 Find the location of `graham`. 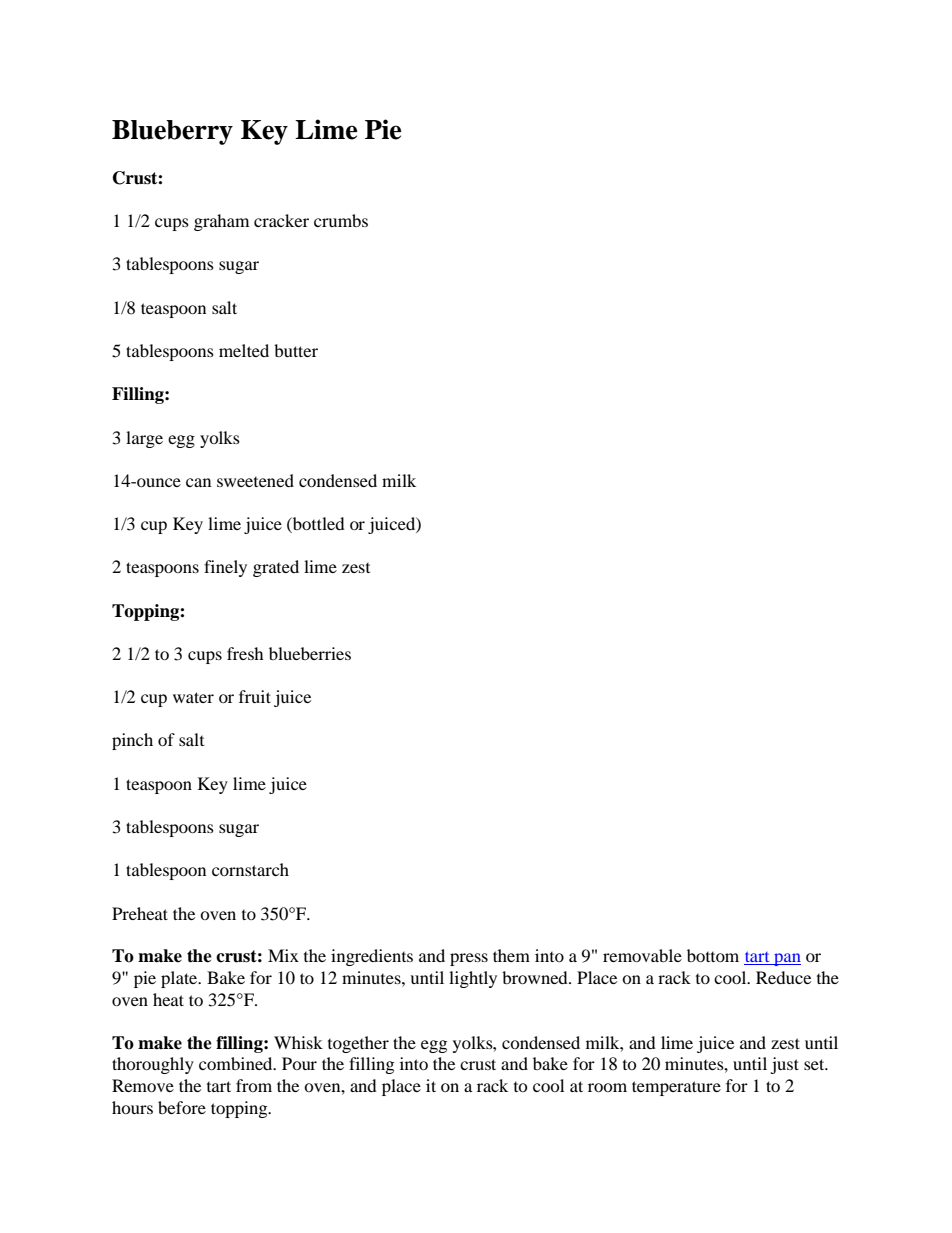

graham is located at coordinates (221, 222).
